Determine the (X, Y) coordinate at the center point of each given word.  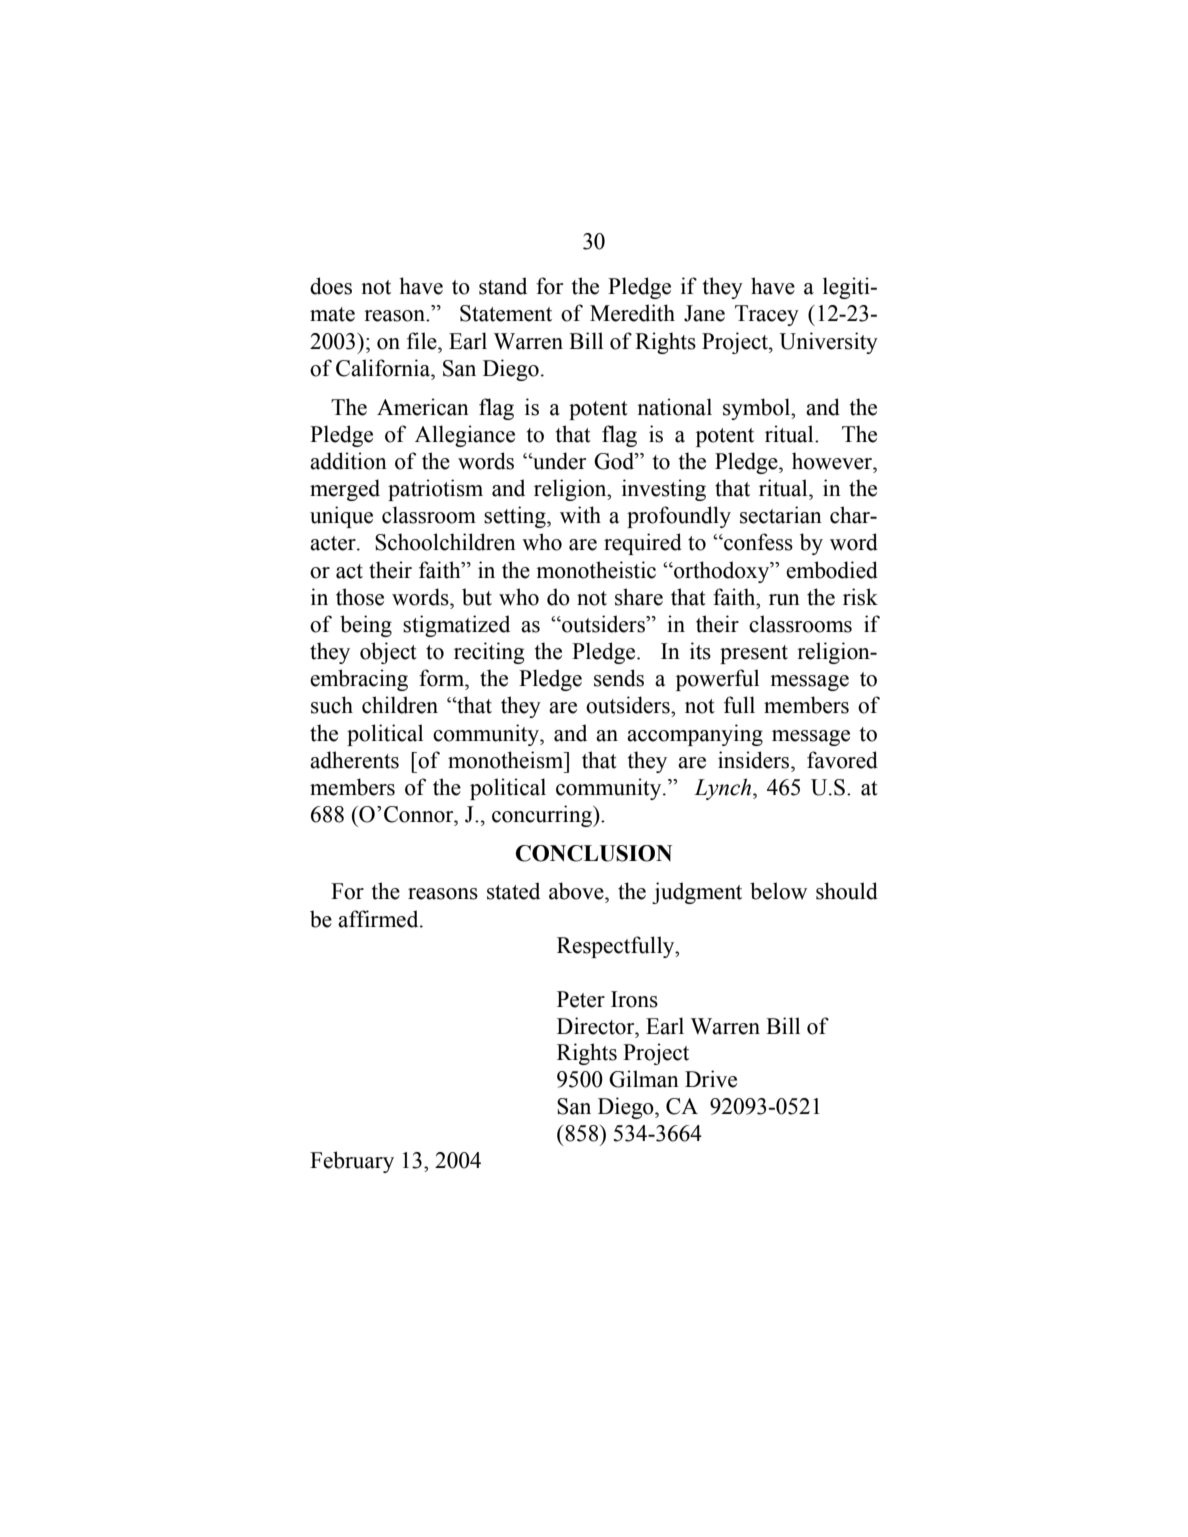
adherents (354, 760)
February (352, 1162)
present (754, 654)
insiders (755, 760)
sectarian (781, 515)
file (423, 341)
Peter (581, 999)
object (388, 653)
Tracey (767, 315)
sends (619, 678)
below (778, 891)
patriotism (435, 490)
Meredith (632, 313)
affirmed (379, 919)
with (580, 515)
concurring (543, 816)
